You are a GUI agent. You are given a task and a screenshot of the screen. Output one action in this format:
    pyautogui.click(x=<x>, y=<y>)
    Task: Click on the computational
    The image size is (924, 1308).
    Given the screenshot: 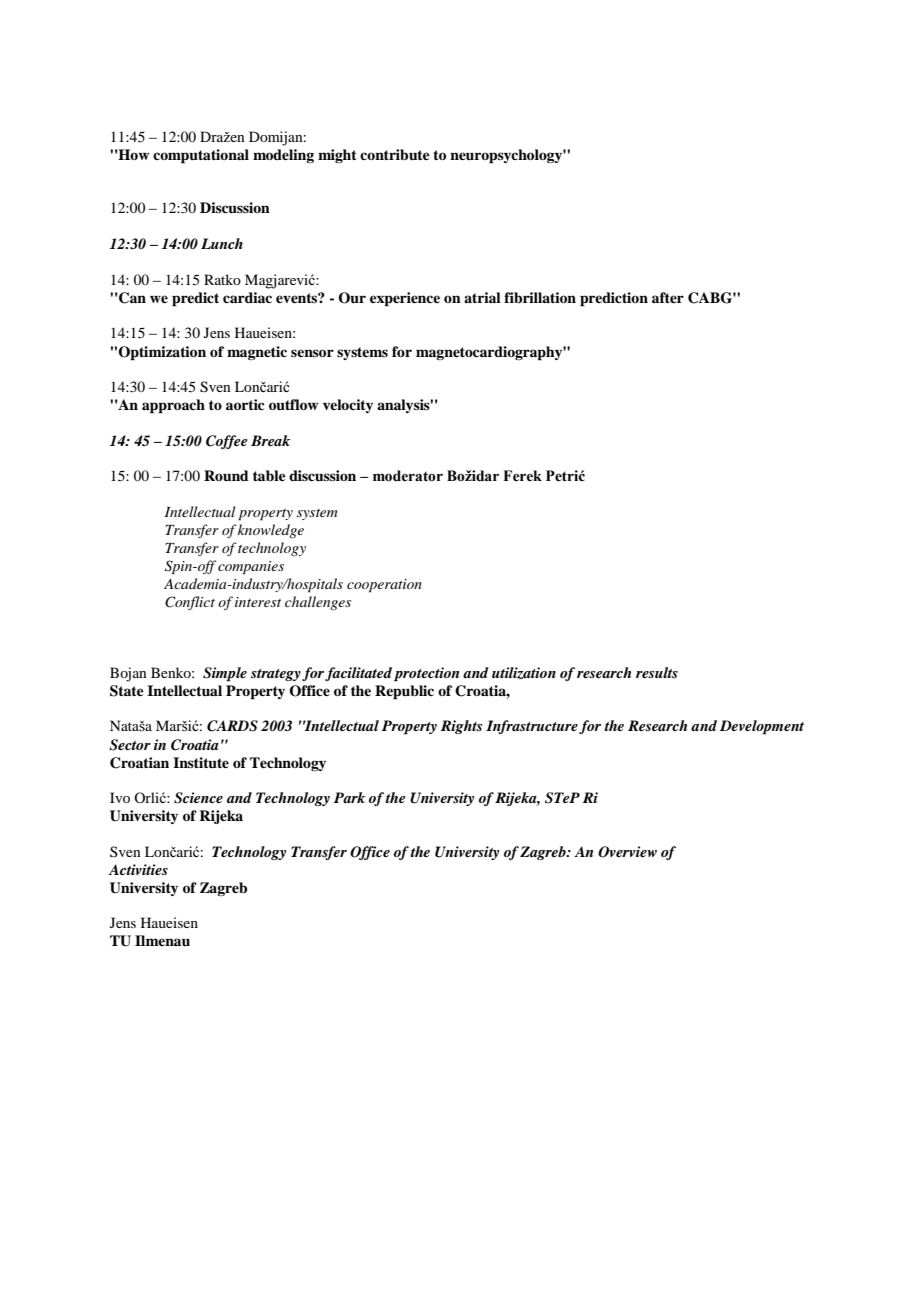 What is the action you would take?
    pyautogui.click(x=201, y=156)
